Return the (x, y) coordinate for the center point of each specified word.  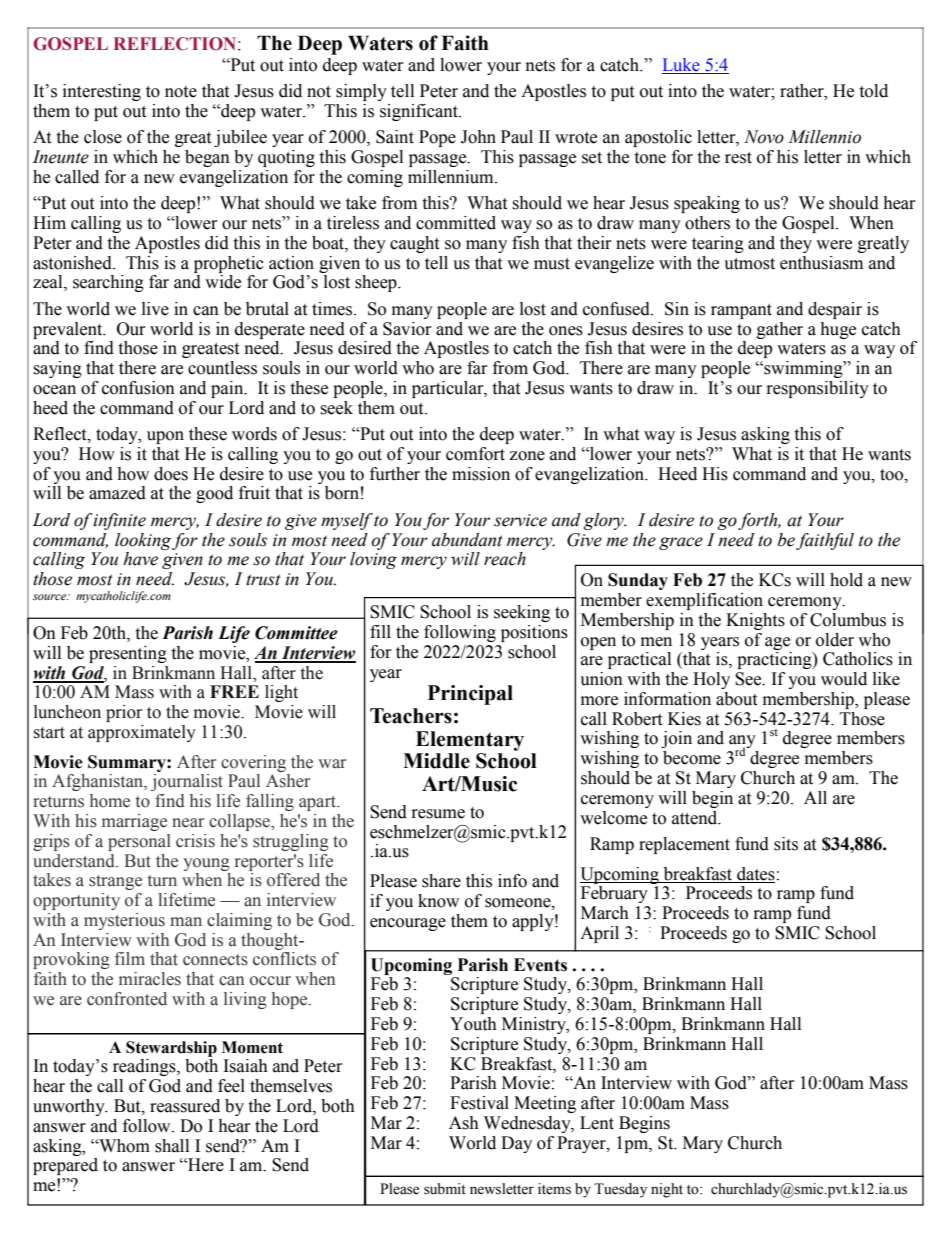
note (181, 92)
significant (420, 112)
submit (445, 1189)
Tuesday (620, 1190)
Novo (764, 137)
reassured (185, 1106)
